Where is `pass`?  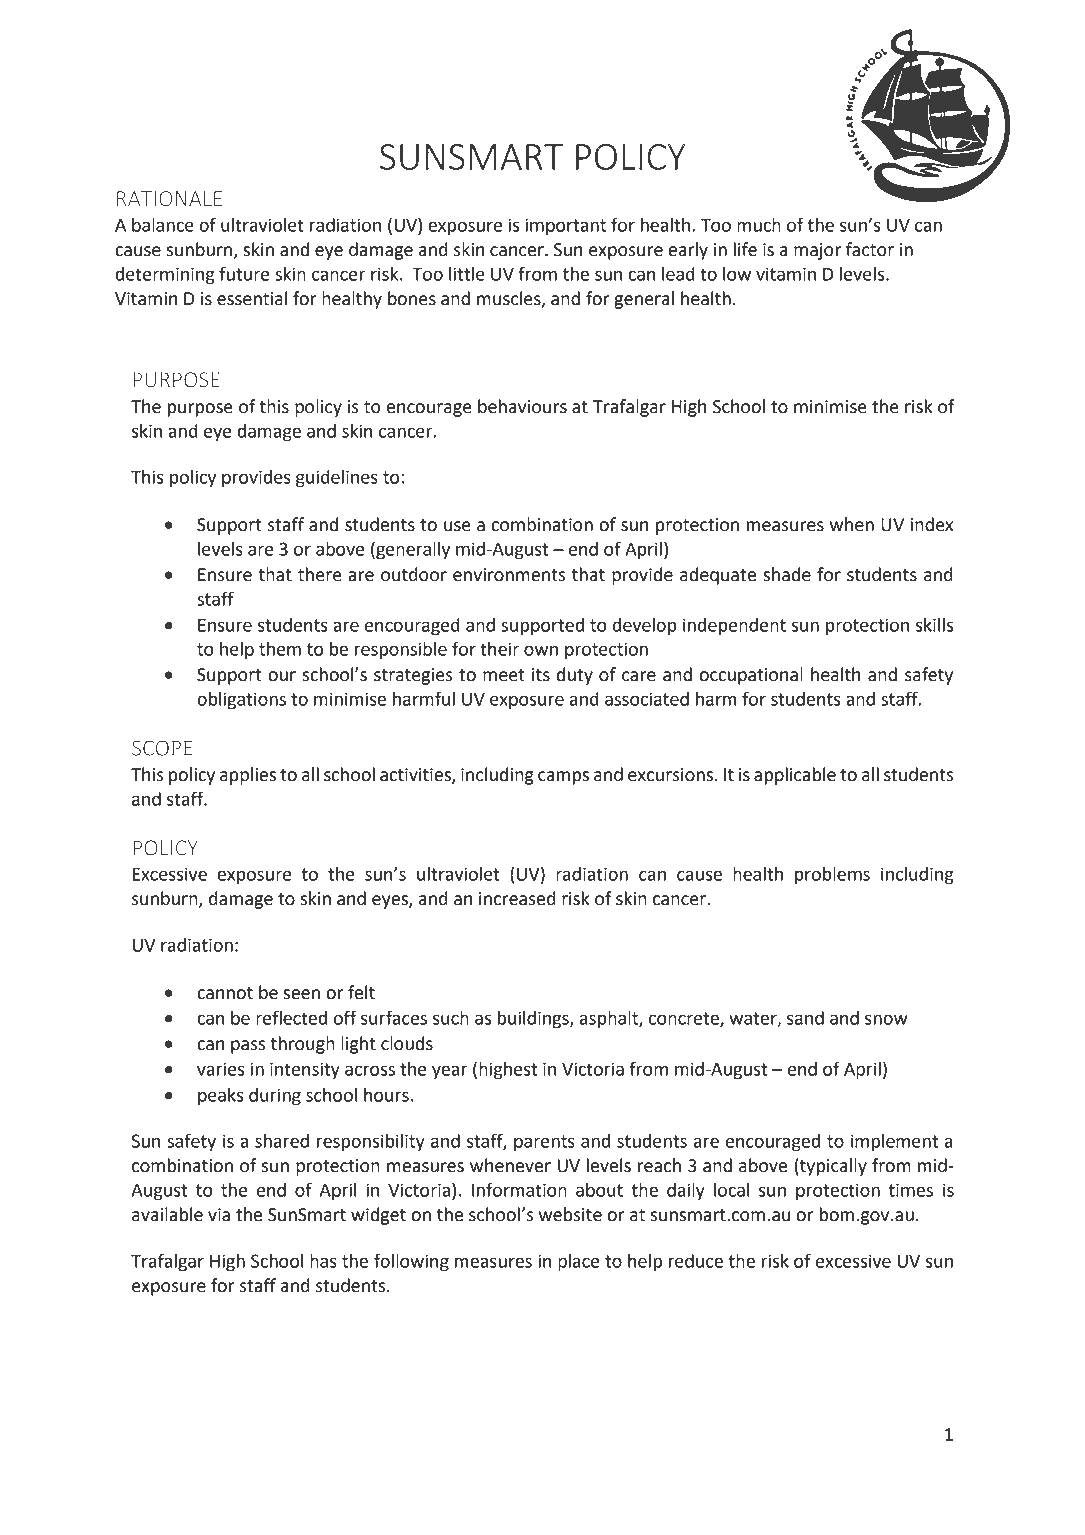
pass is located at coordinates (248, 1047).
